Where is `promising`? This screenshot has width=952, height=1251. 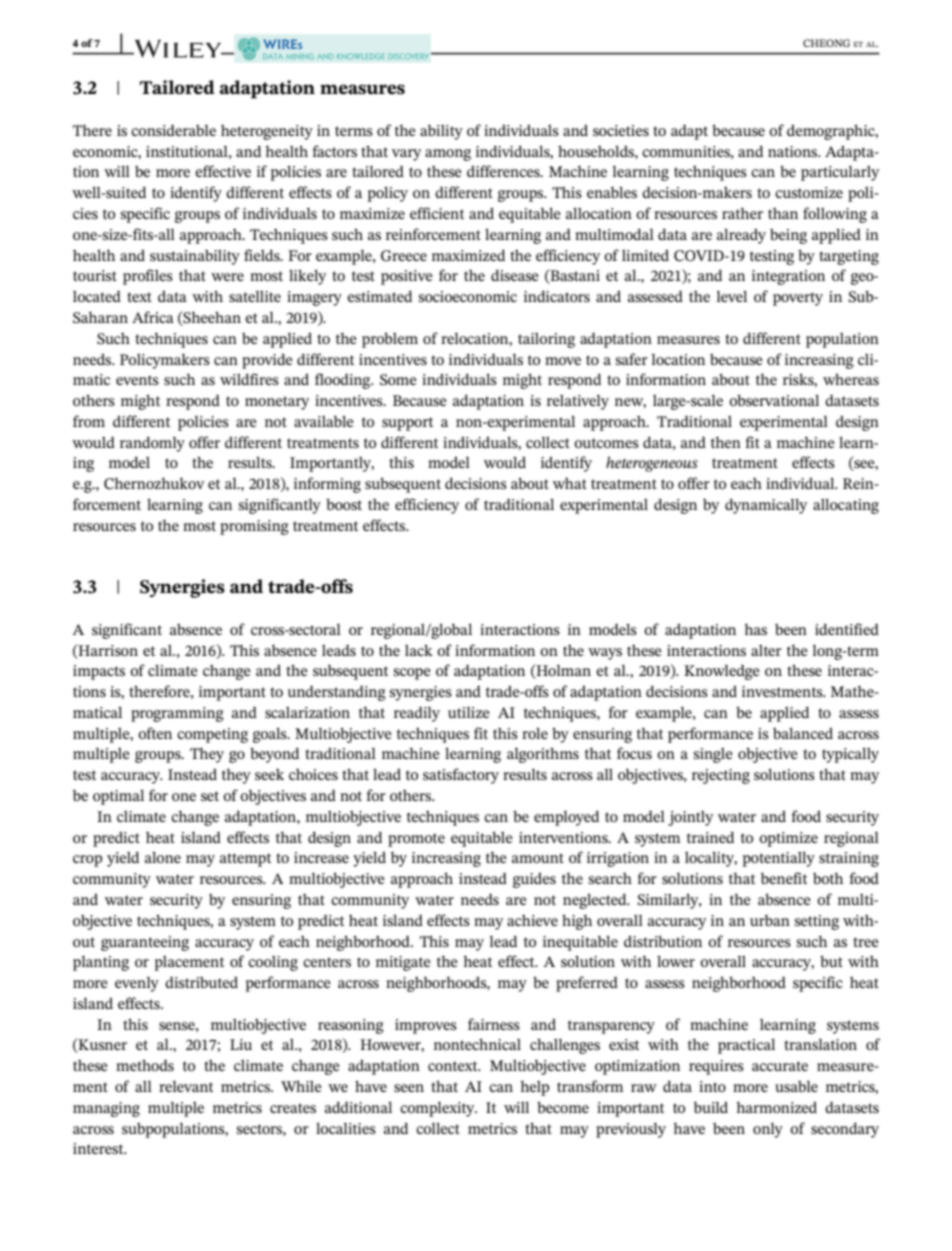 promising is located at coordinates (254, 527).
